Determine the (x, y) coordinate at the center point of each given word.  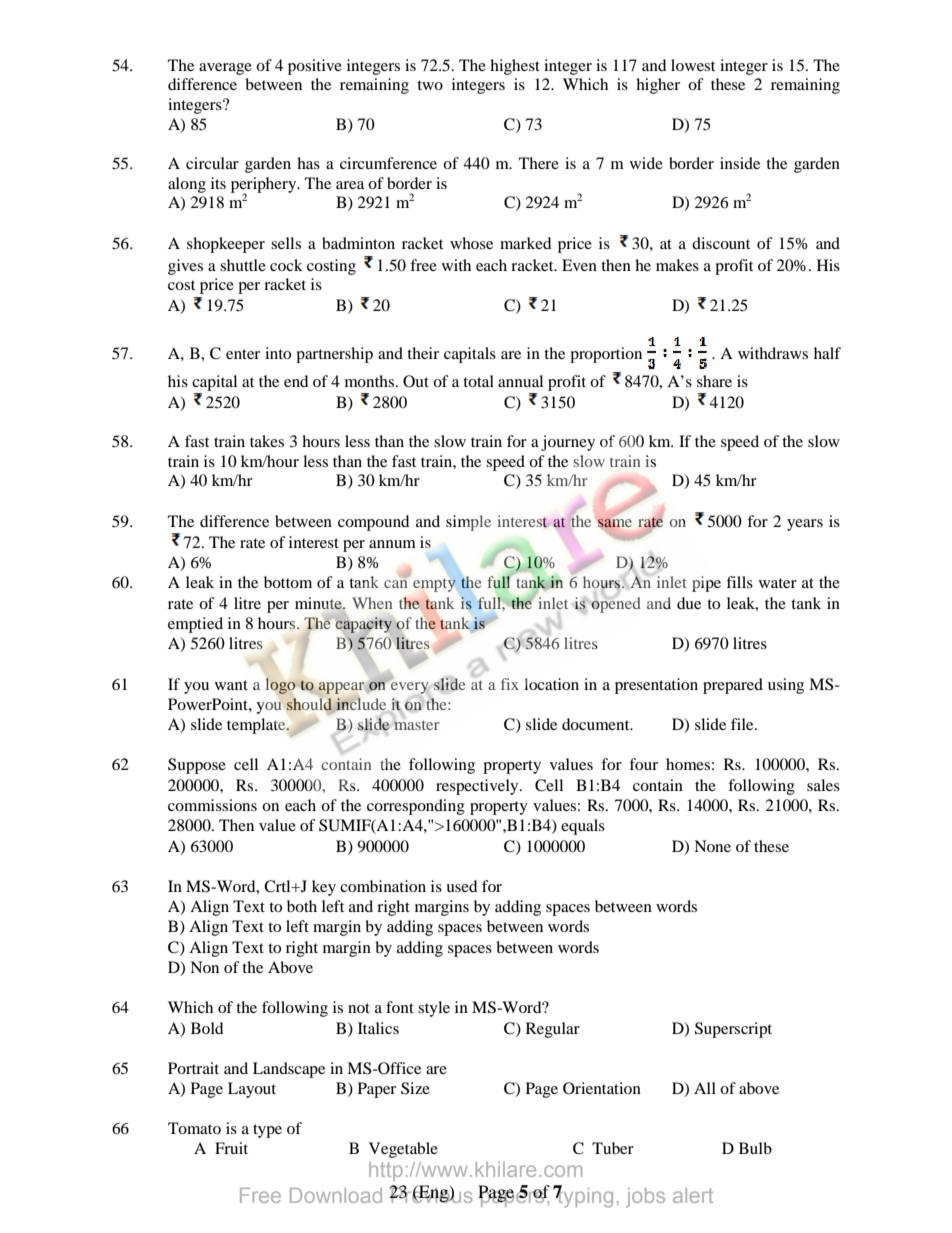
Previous (430, 1194)
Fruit (231, 1148)
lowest (693, 65)
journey (568, 443)
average (225, 69)
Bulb (755, 1148)
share (714, 381)
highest (515, 67)
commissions (212, 805)
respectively (478, 787)
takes (267, 441)
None (712, 846)
